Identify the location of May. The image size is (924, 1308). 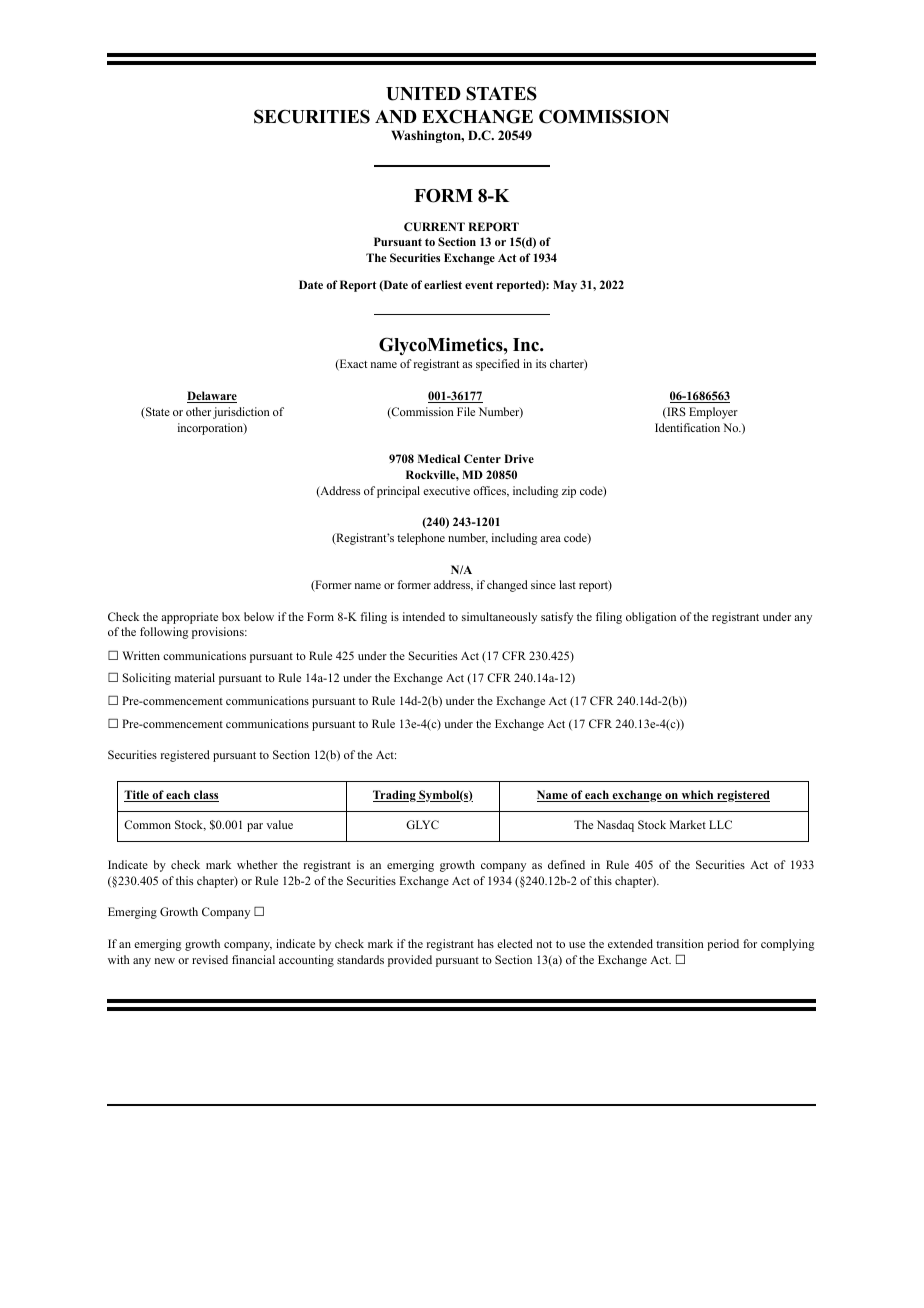
(565, 286).
